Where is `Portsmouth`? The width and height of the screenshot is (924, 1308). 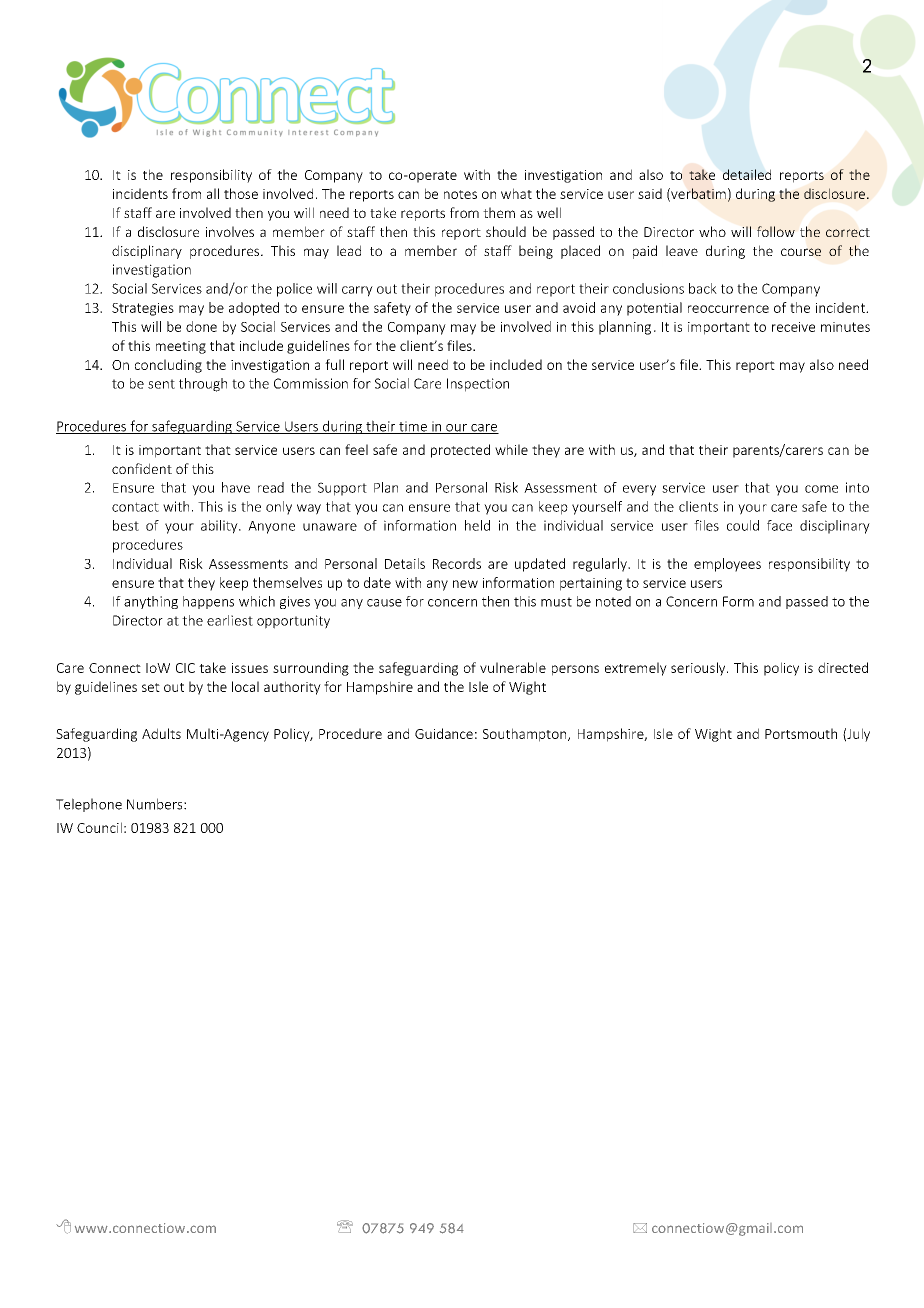
Portsmouth is located at coordinates (801, 733).
